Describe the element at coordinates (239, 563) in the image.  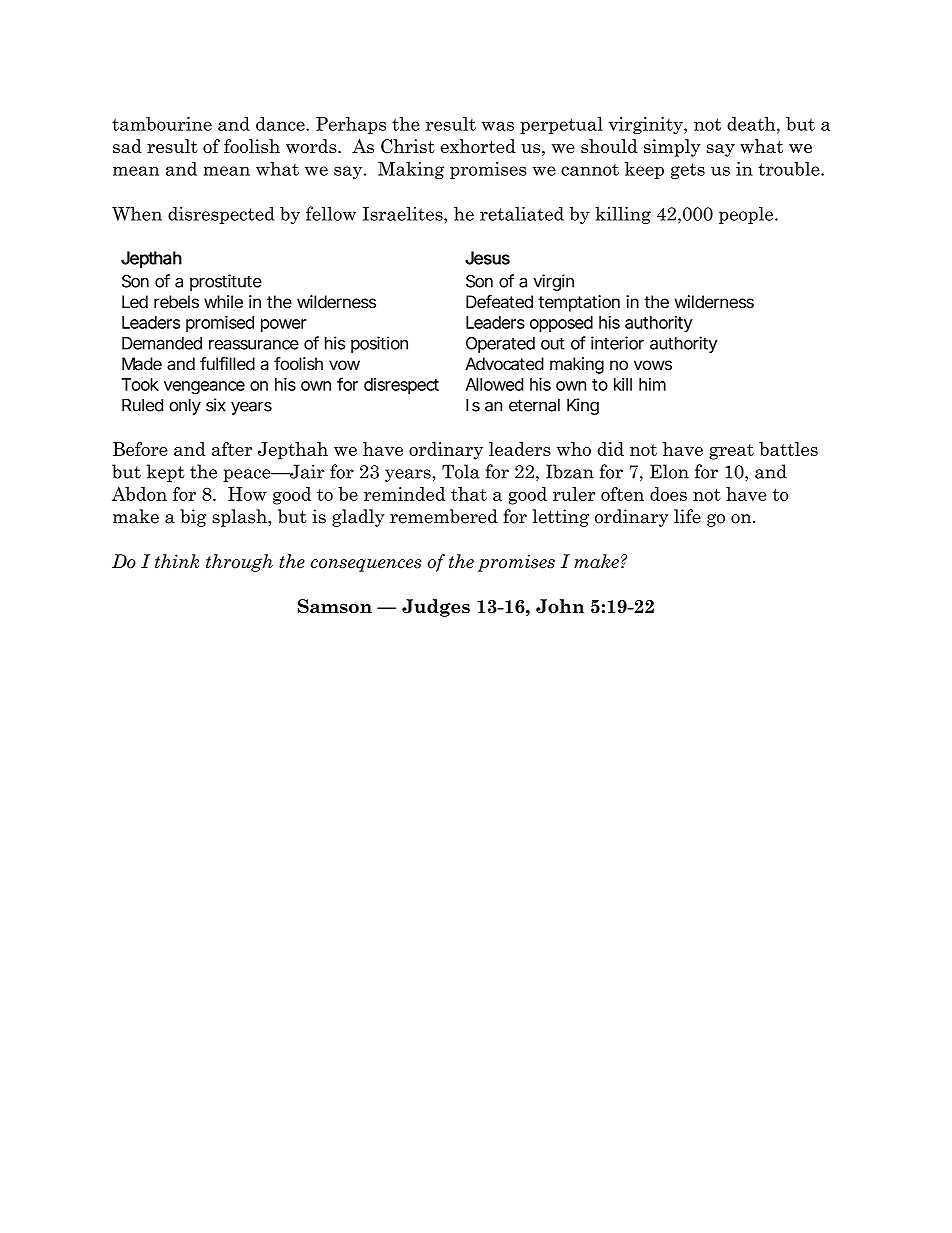
I see `through` at that location.
